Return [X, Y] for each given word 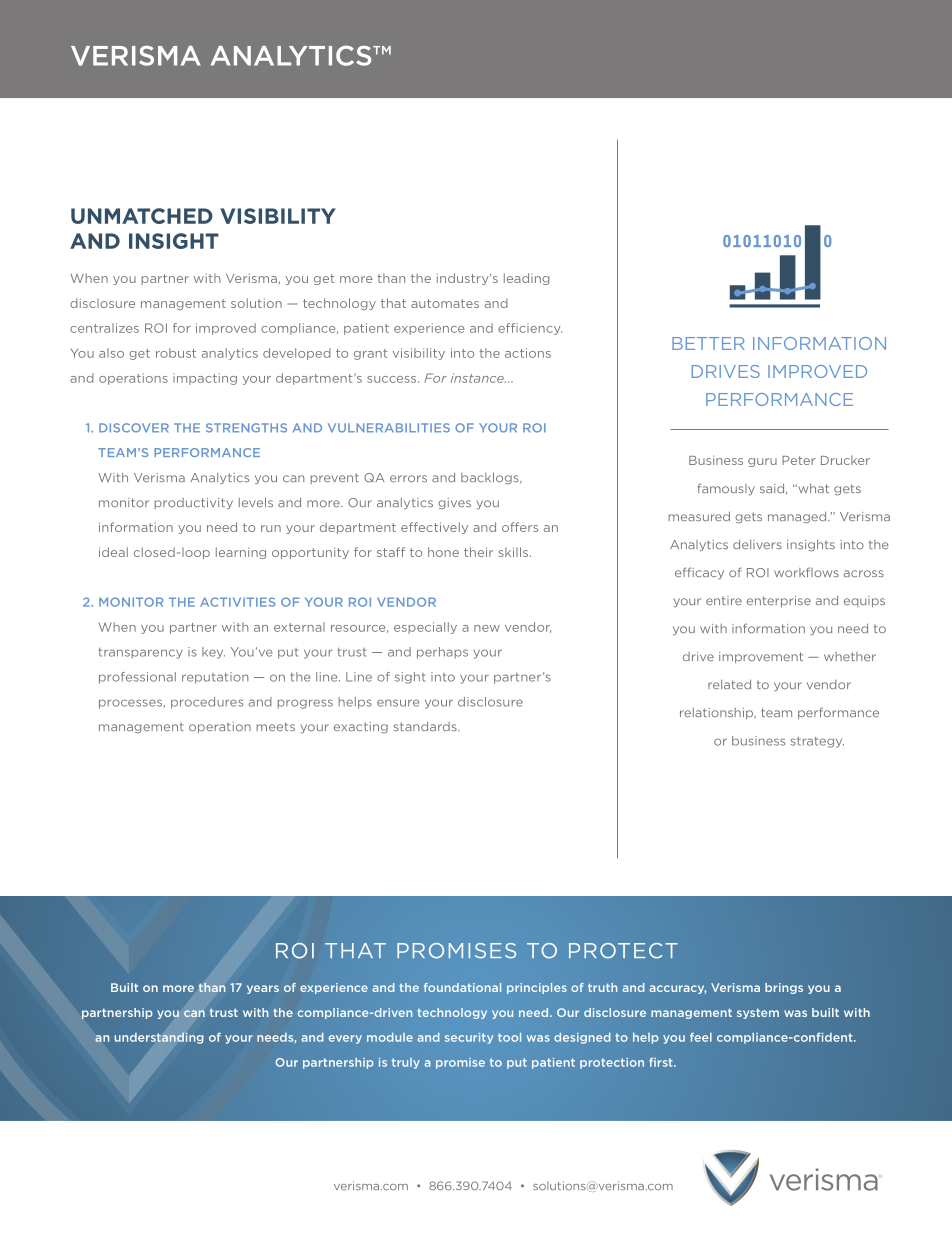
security [469, 1038]
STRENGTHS [246, 428]
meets [276, 726]
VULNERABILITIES [389, 428]
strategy [817, 742]
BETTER [708, 343]
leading [527, 279]
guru [762, 462]
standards [426, 726]
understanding [159, 1038]
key [213, 653]
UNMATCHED [142, 216]
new [487, 628]
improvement [761, 657]
